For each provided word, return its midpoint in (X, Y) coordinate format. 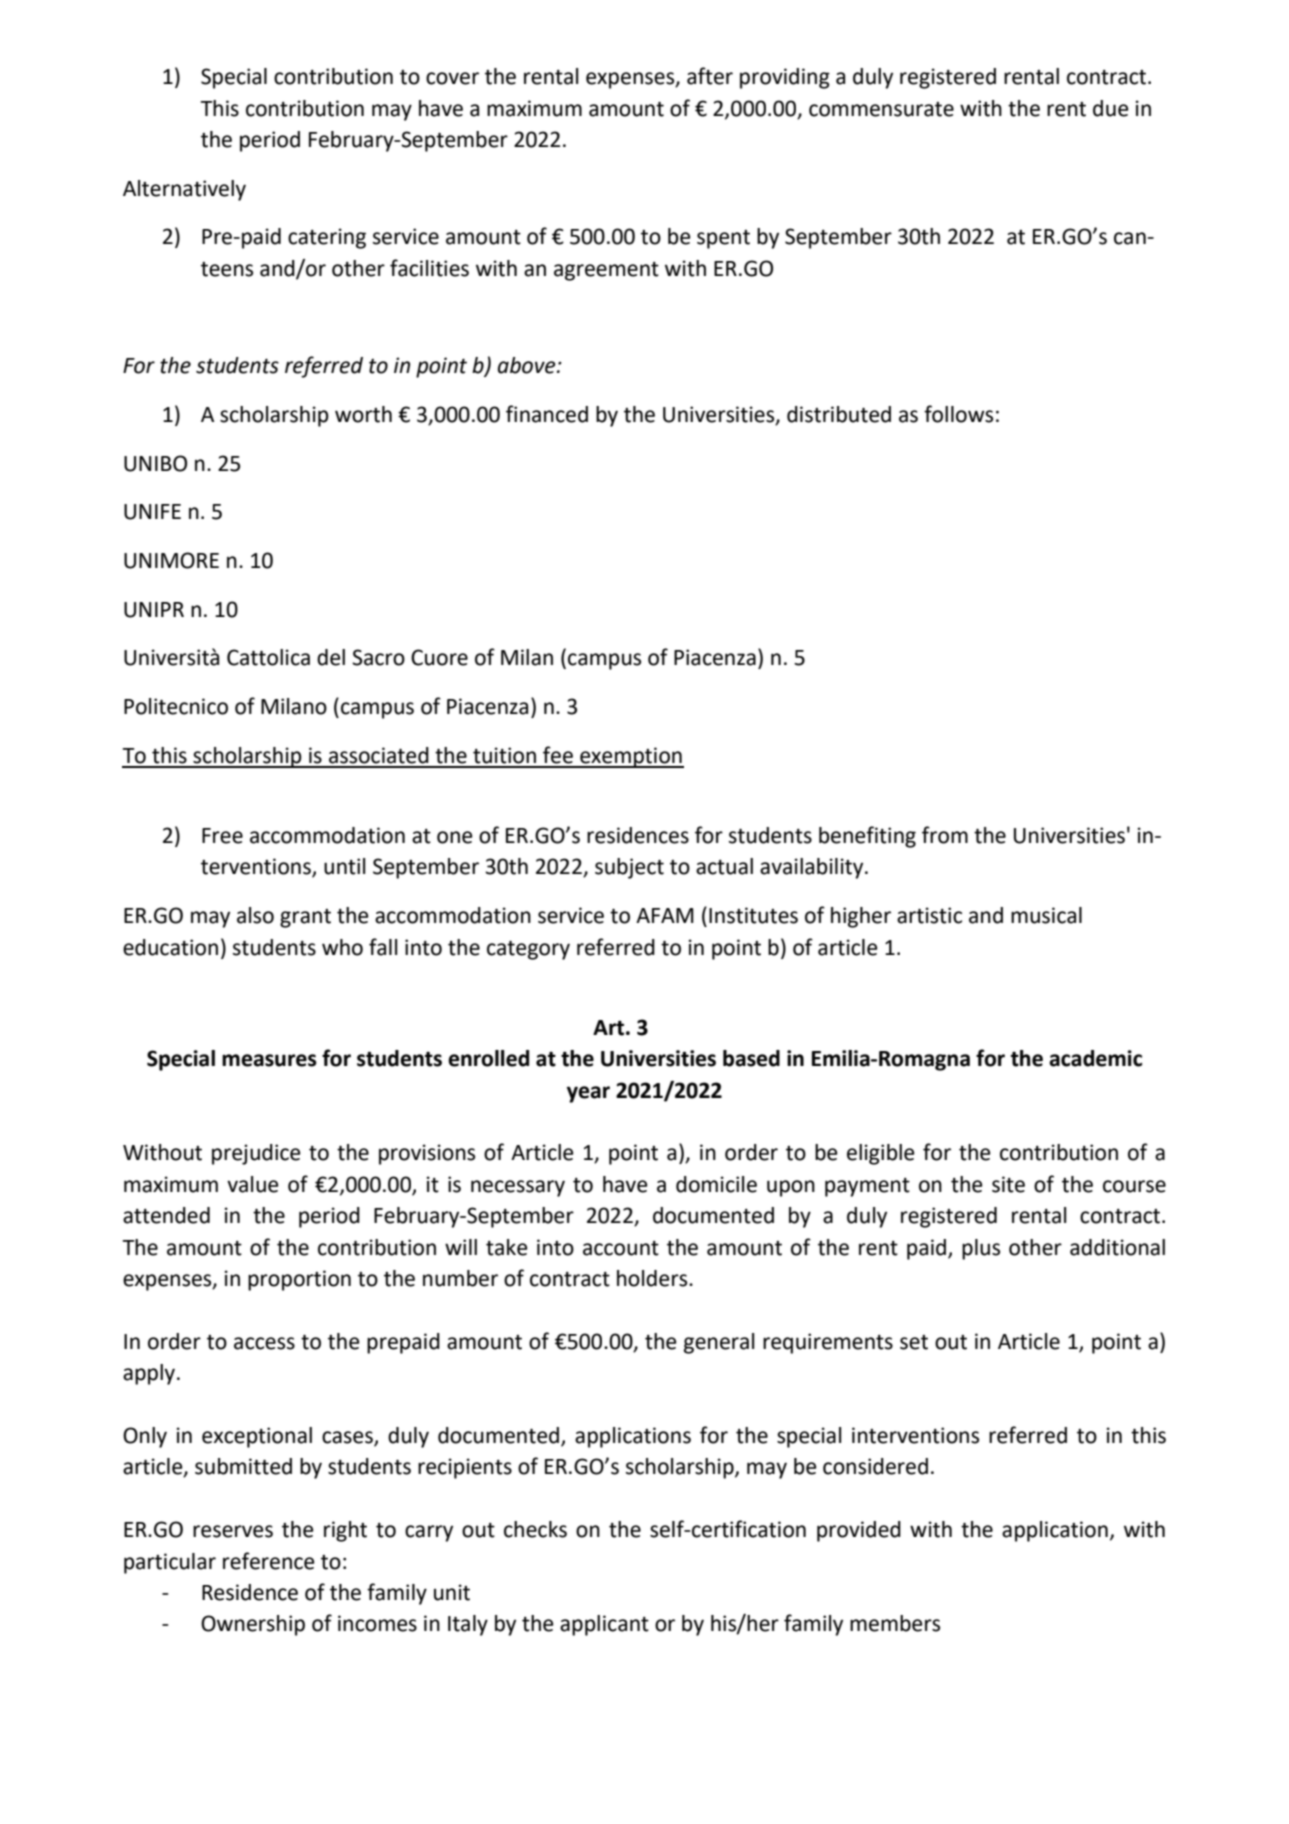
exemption (631, 757)
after (710, 76)
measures (269, 1060)
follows (958, 414)
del (331, 657)
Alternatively (184, 190)
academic (1095, 1058)
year (588, 1094)
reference (269, 1561)
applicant (604, 1625)
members (895, 1623)
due (1111, 108)
